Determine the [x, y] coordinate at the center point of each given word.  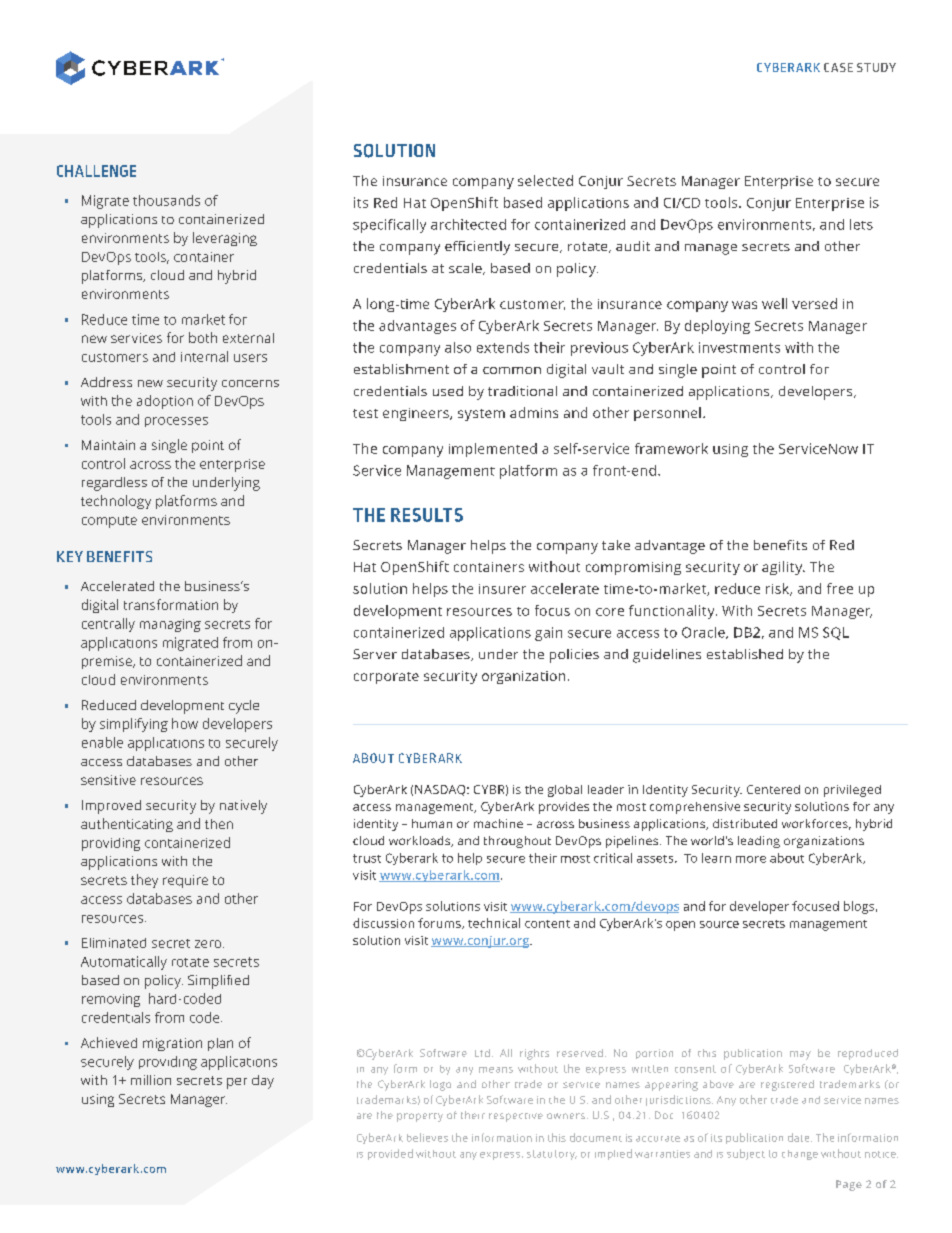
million [151, 1080]
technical [494, 923]
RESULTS [427, 515]
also [458, 347]
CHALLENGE [96, 171]
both [203, 337]
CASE [838, 67]
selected [545, 180]
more [751, 859]
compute [109, 522]
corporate [386, 678]
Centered [773, 789]
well [774, 303]
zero [209, 944]
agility [783, 568]
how [185, 723]
